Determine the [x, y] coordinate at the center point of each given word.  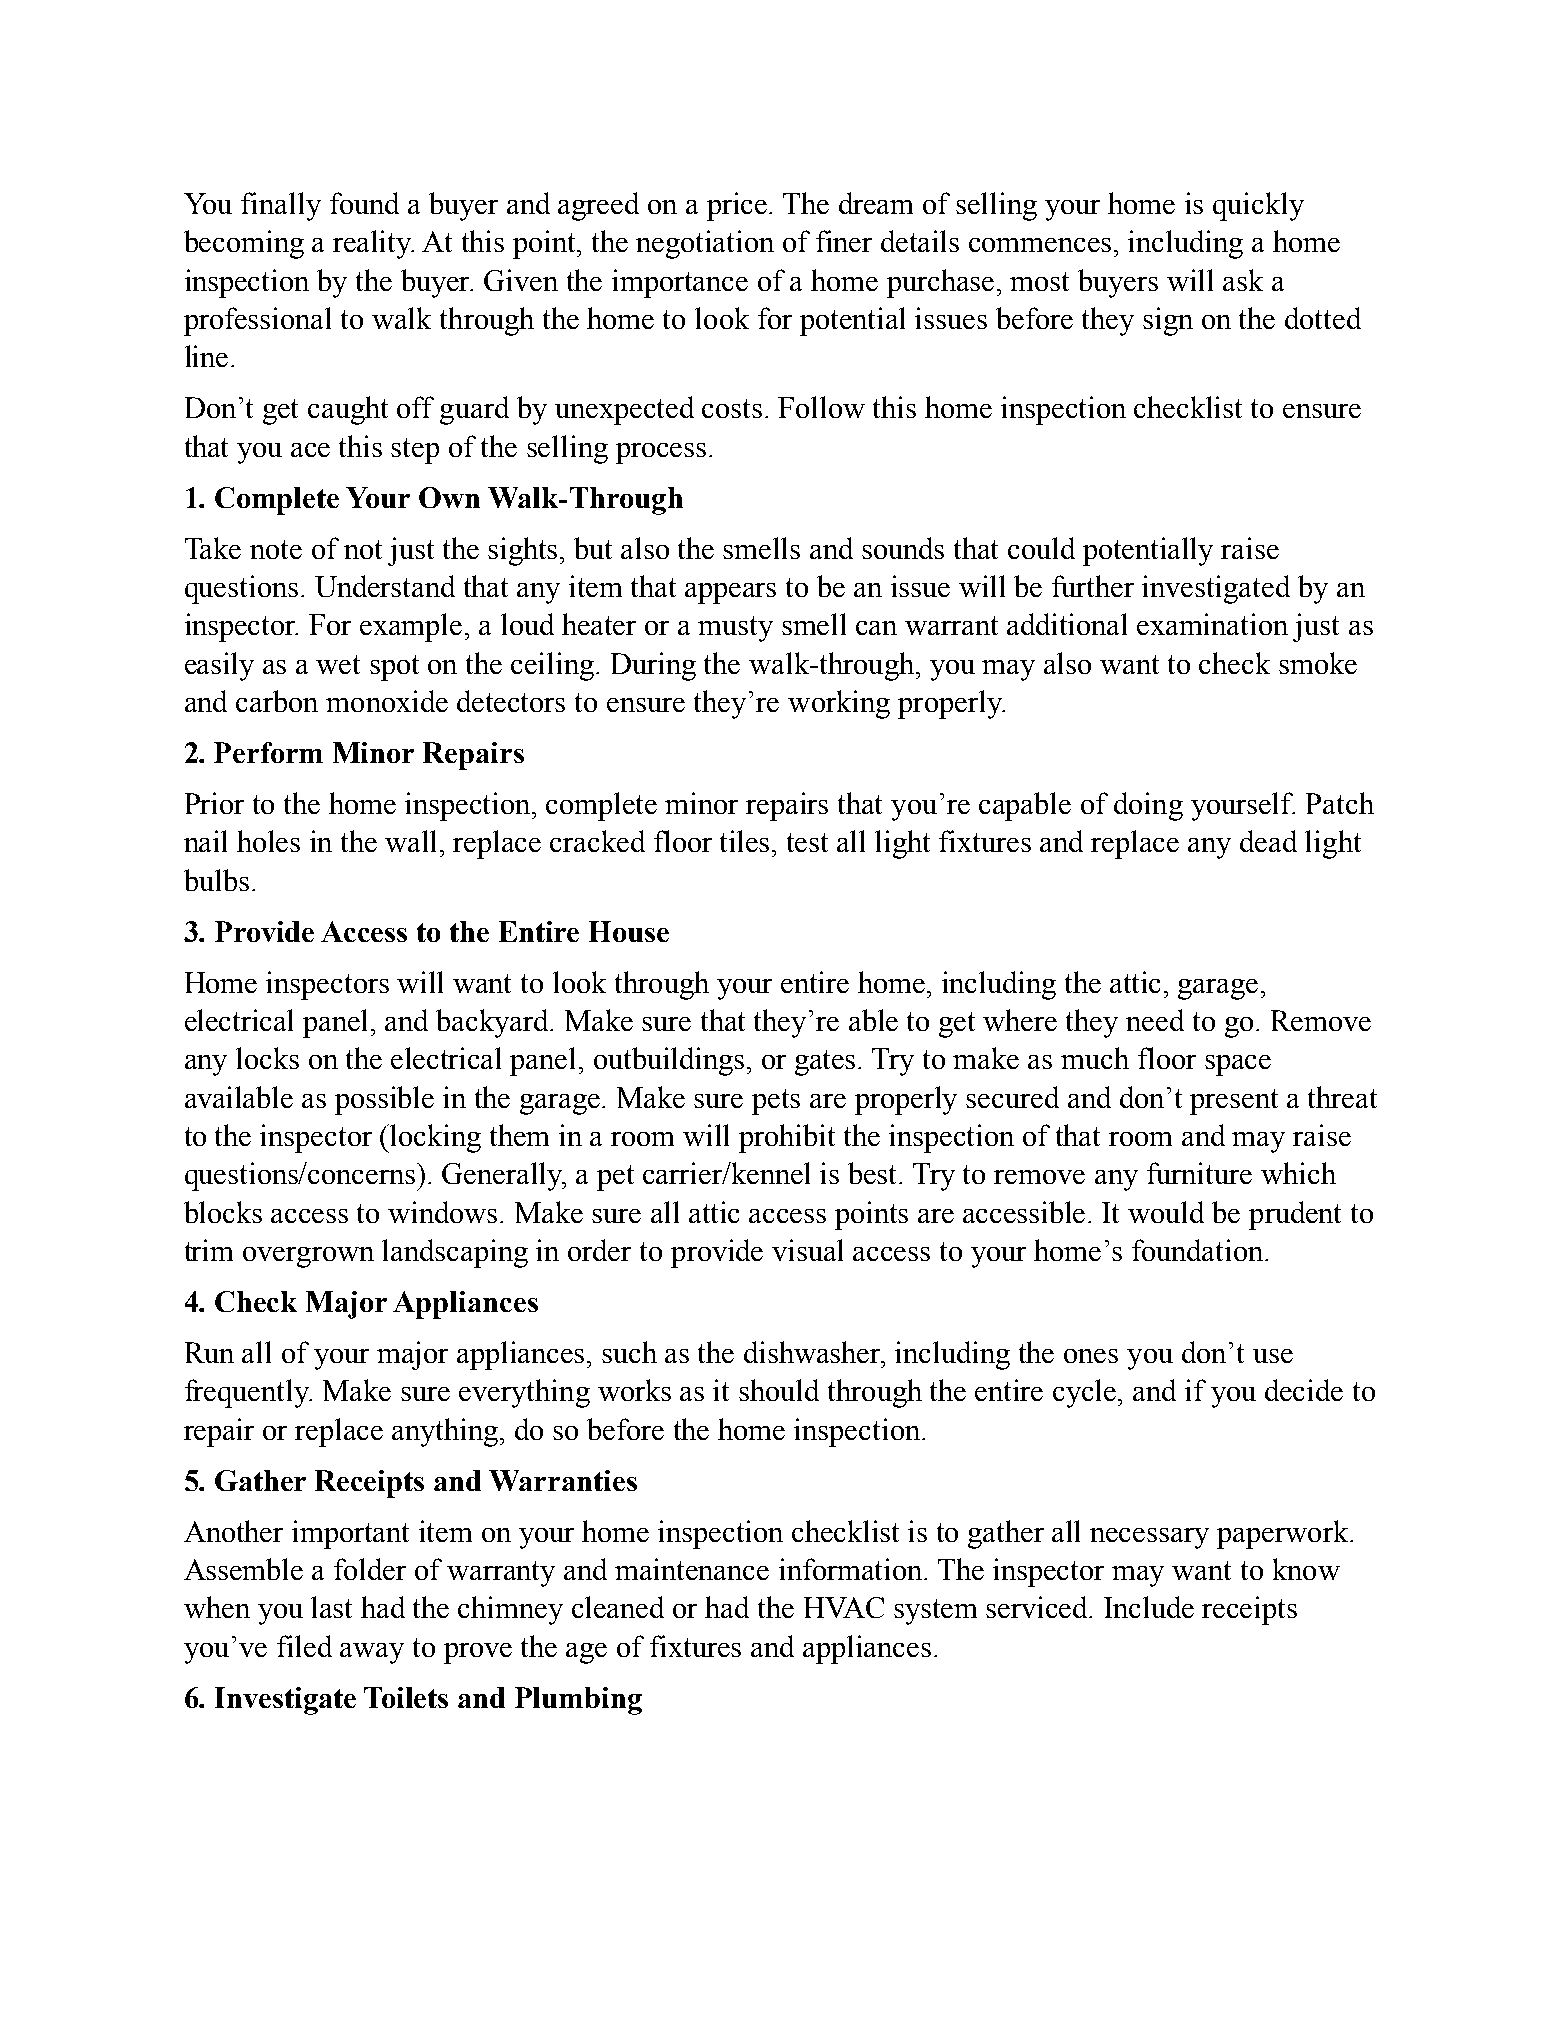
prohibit [787, 1138]
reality [373, 244]
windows [444, 1212]
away [372, 1653]
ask [1243, 280]
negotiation [705, 244]
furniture [1199, 1173]
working [839, 704]
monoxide [387, 701]
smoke [1318, 663]
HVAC [844, 1607]
